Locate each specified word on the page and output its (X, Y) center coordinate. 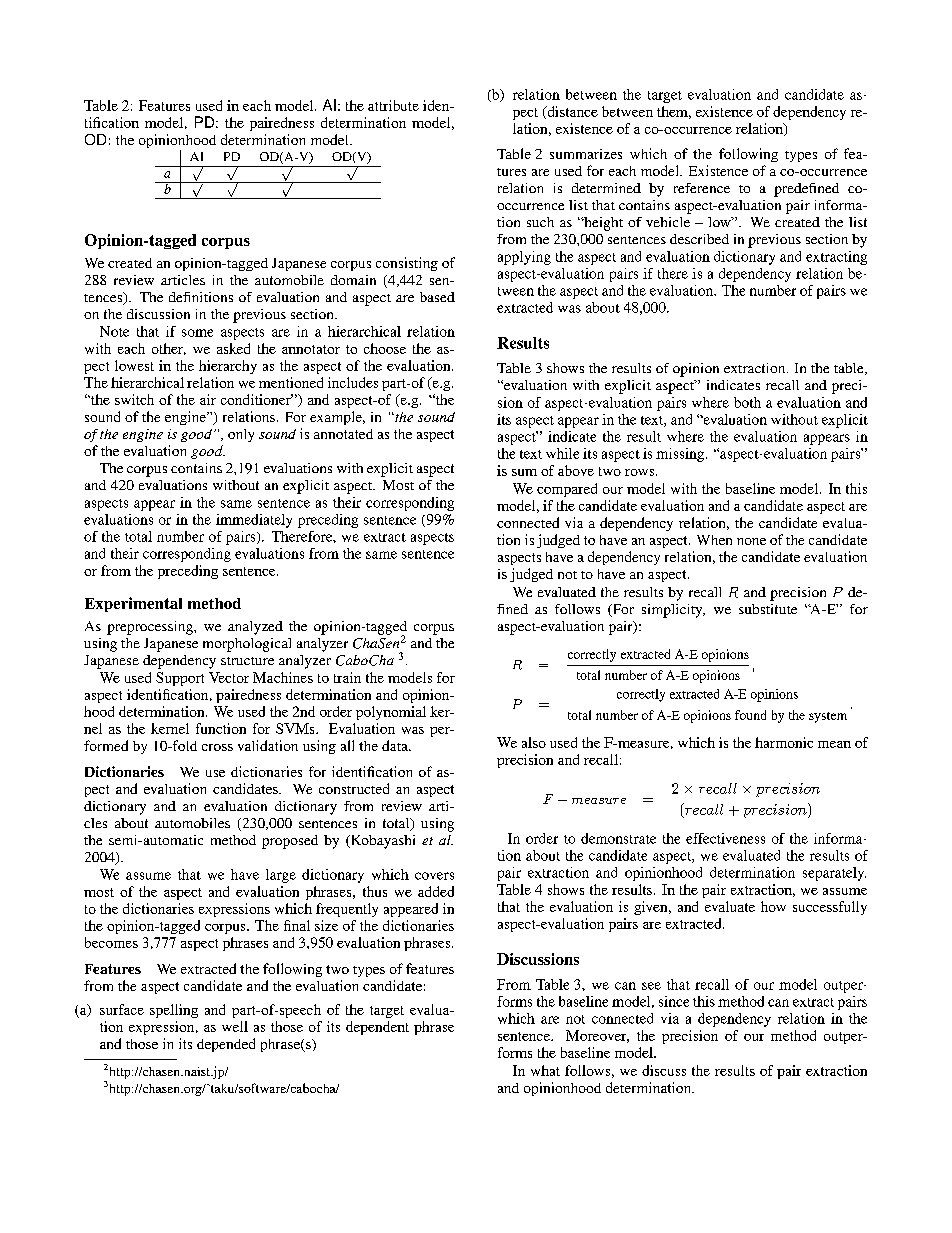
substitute (768, 609)
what (545, 1070)
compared (567, 490)
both (747, 402)
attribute (393, 105)
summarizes (586, 154)
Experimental (133, 604)
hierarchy (228, 367)
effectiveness (725, 838)
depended (226, 1045)
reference (702, 188)
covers (434, 876)
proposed (290, 842)
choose (385, 348)
